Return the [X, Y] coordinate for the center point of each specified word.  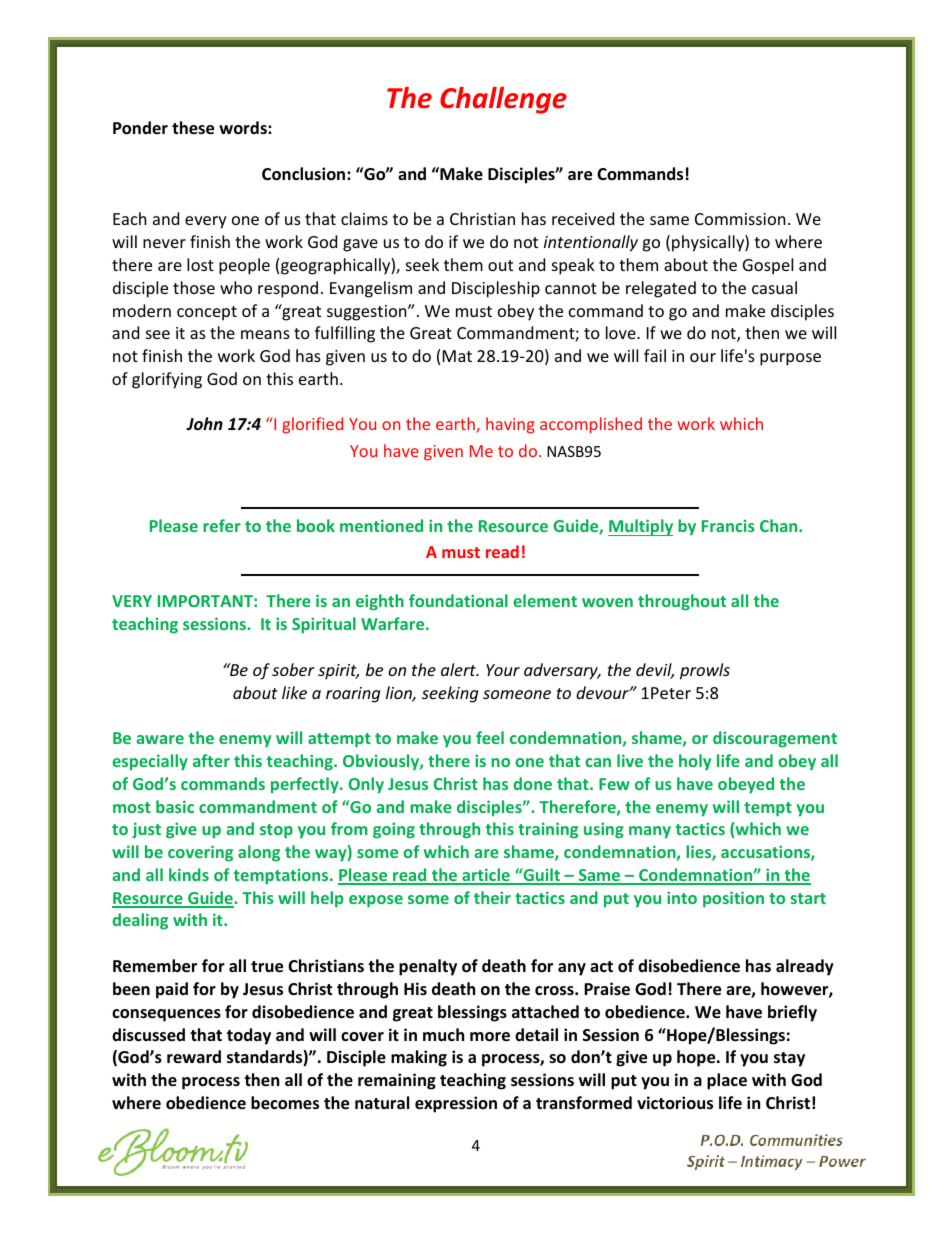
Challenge [503, 100]
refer [222, 525]
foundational [458, 600]
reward [194, 1056]
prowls [705, 671]
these [193, 128]
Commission [740, 219]
